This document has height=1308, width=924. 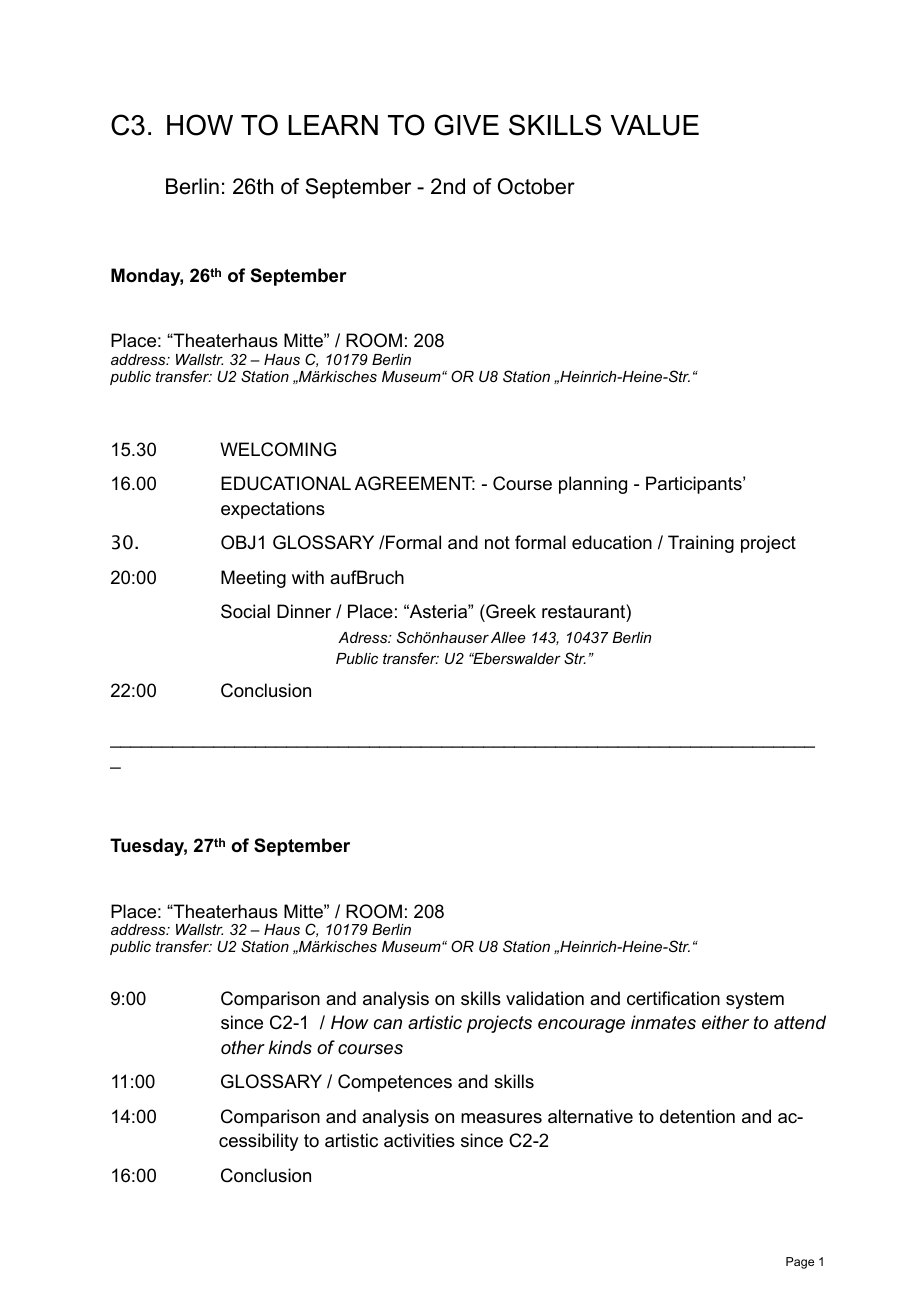 I want to click on measures, so click(x=501, y=1118).
